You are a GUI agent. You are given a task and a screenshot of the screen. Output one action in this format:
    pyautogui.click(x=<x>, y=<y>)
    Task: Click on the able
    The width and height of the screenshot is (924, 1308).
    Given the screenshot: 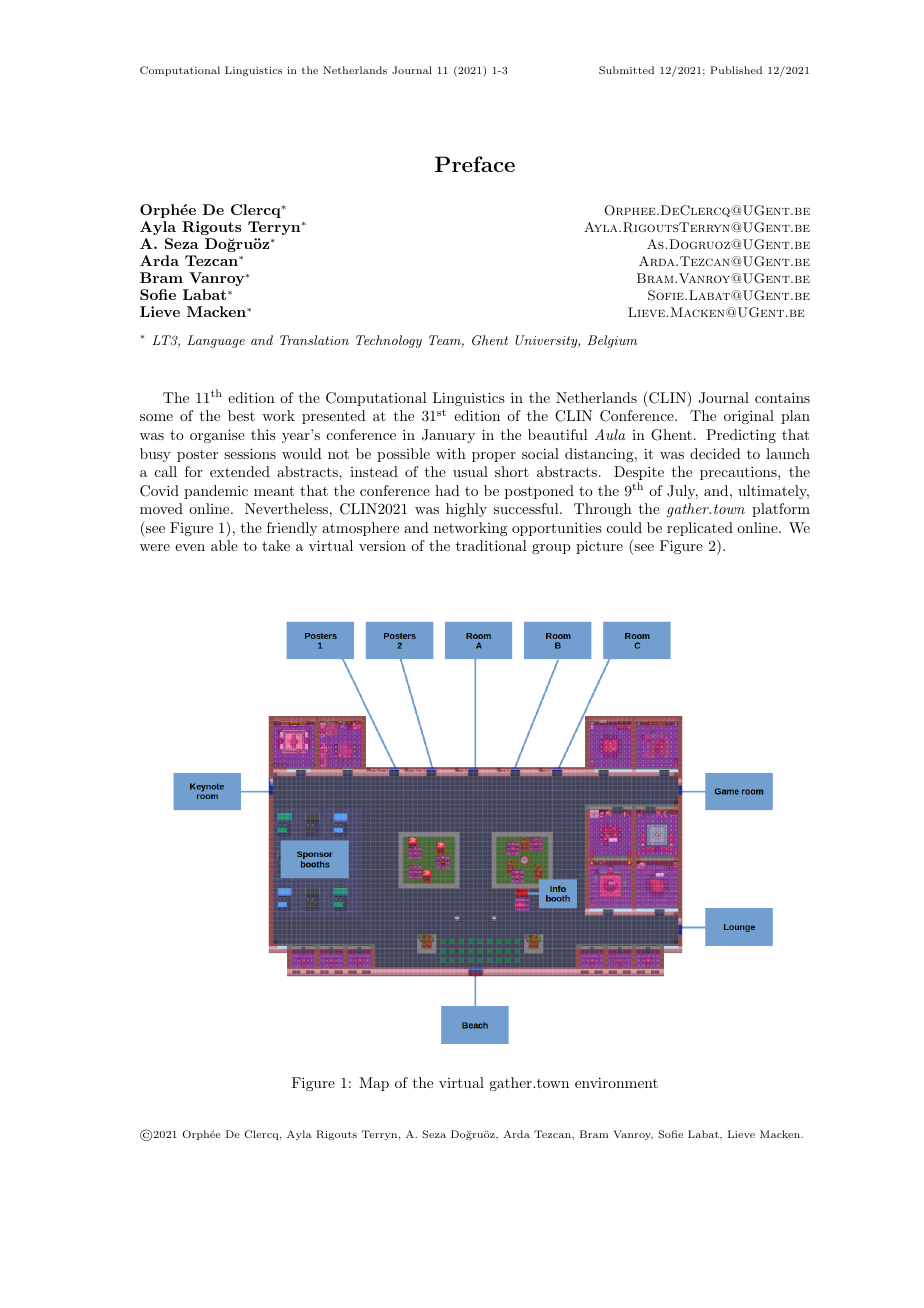 What is the action you would take?
    pyautogui.click(x=224, y=545)
